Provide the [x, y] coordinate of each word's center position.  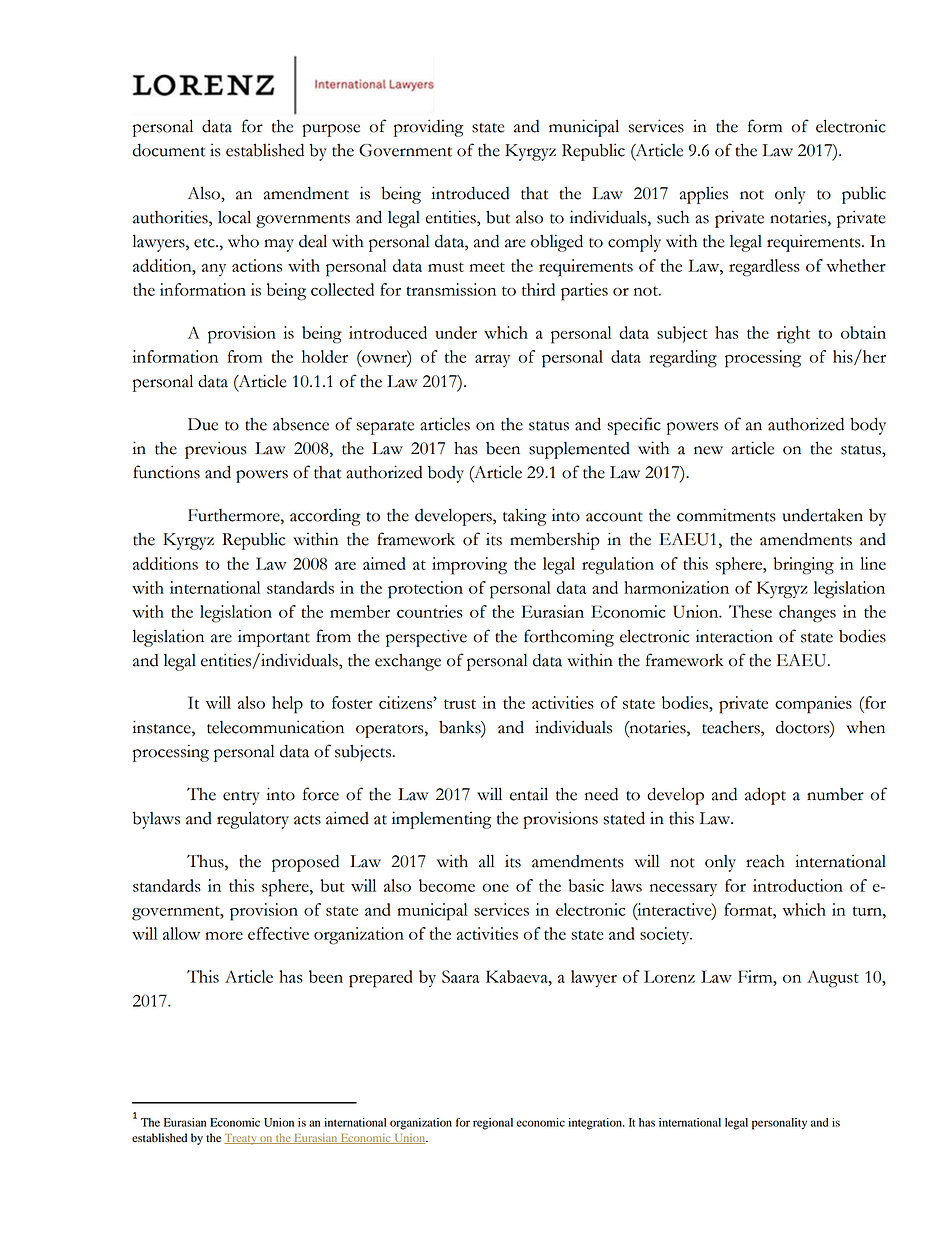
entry [241, 798]
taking [524, 517]
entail [529, 794]
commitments [726, 515]
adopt [765, 796]
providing [428, 128]
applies [704, 195]
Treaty [241, 1139]
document [169, 150]
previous [216, 450]
